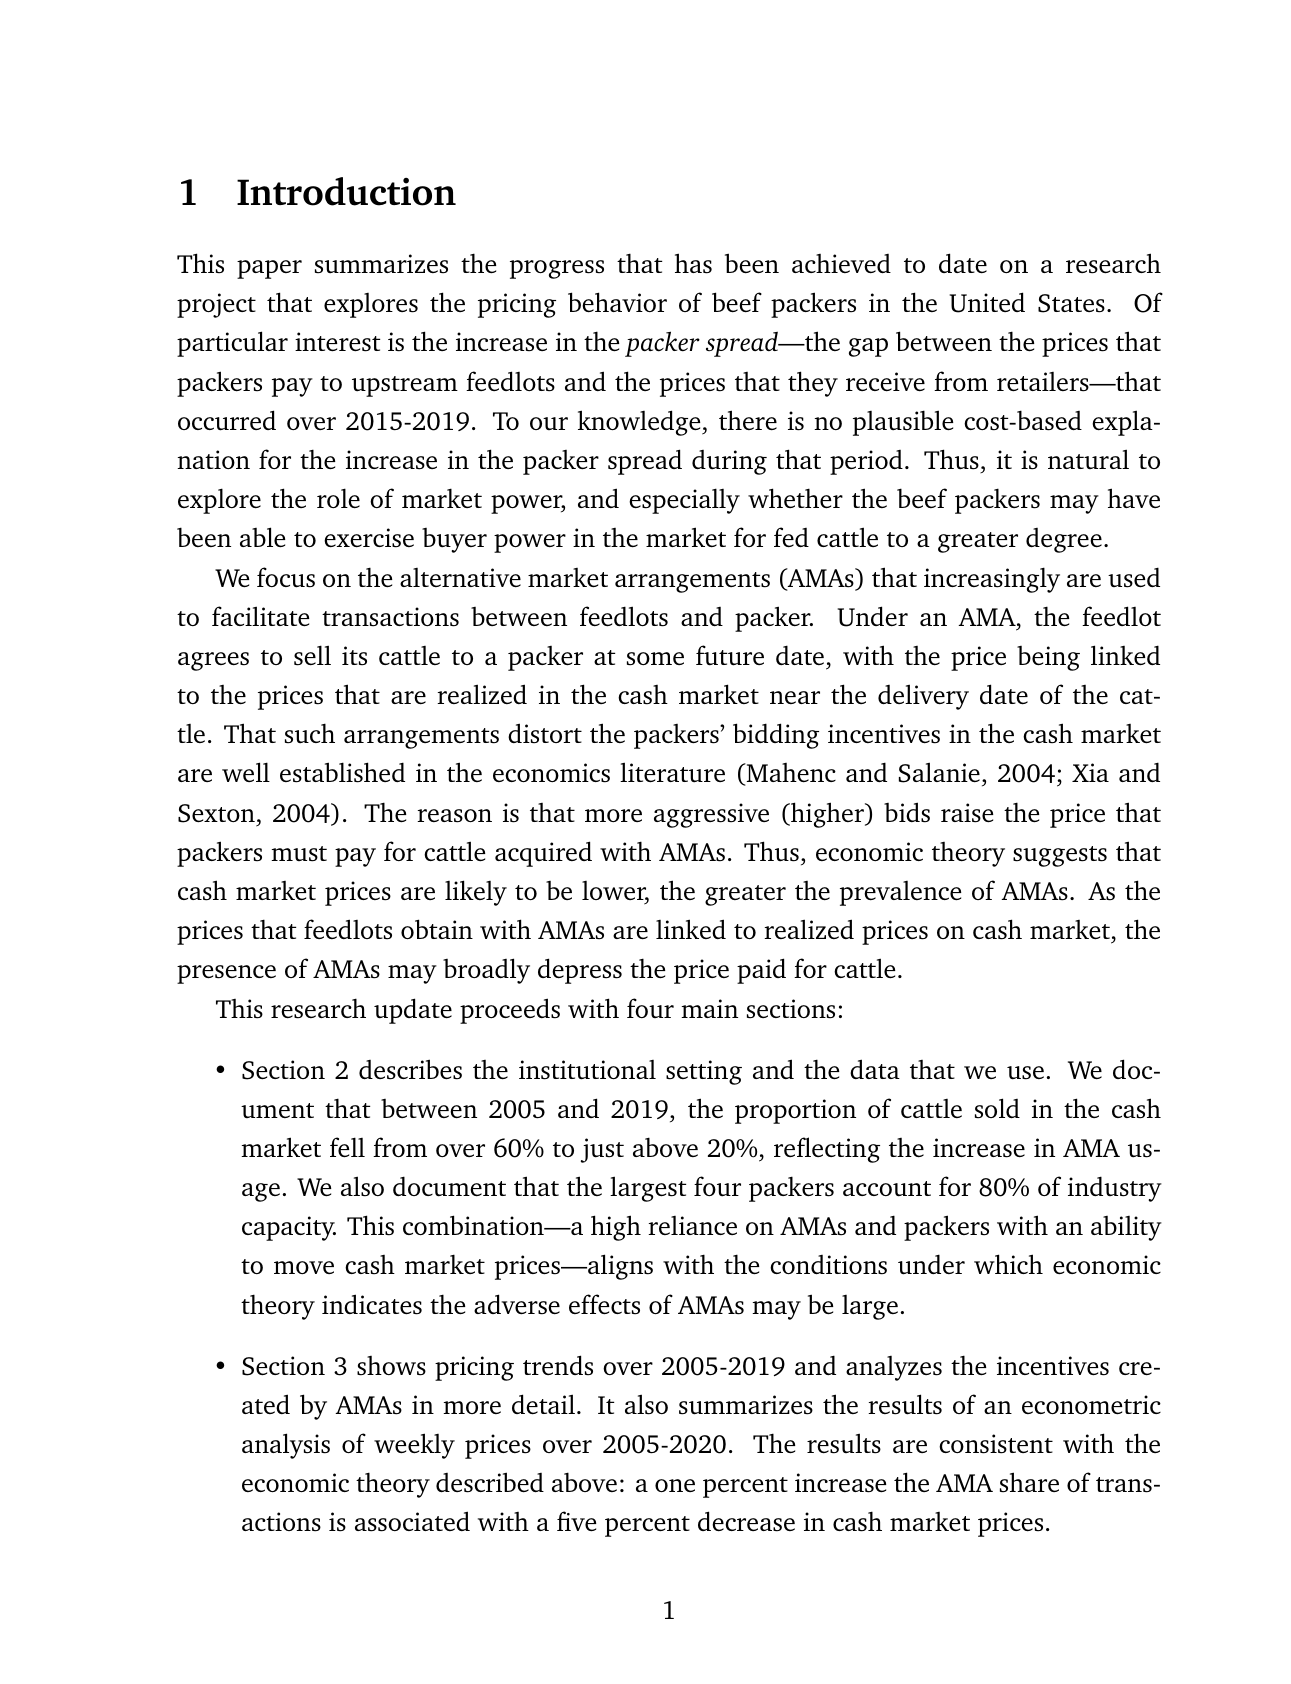 This image has width=1291, height=1684. What do you see at coordinates (286, 1446) in the image?
I see `analysis` at bounding box center [286, 1446].
